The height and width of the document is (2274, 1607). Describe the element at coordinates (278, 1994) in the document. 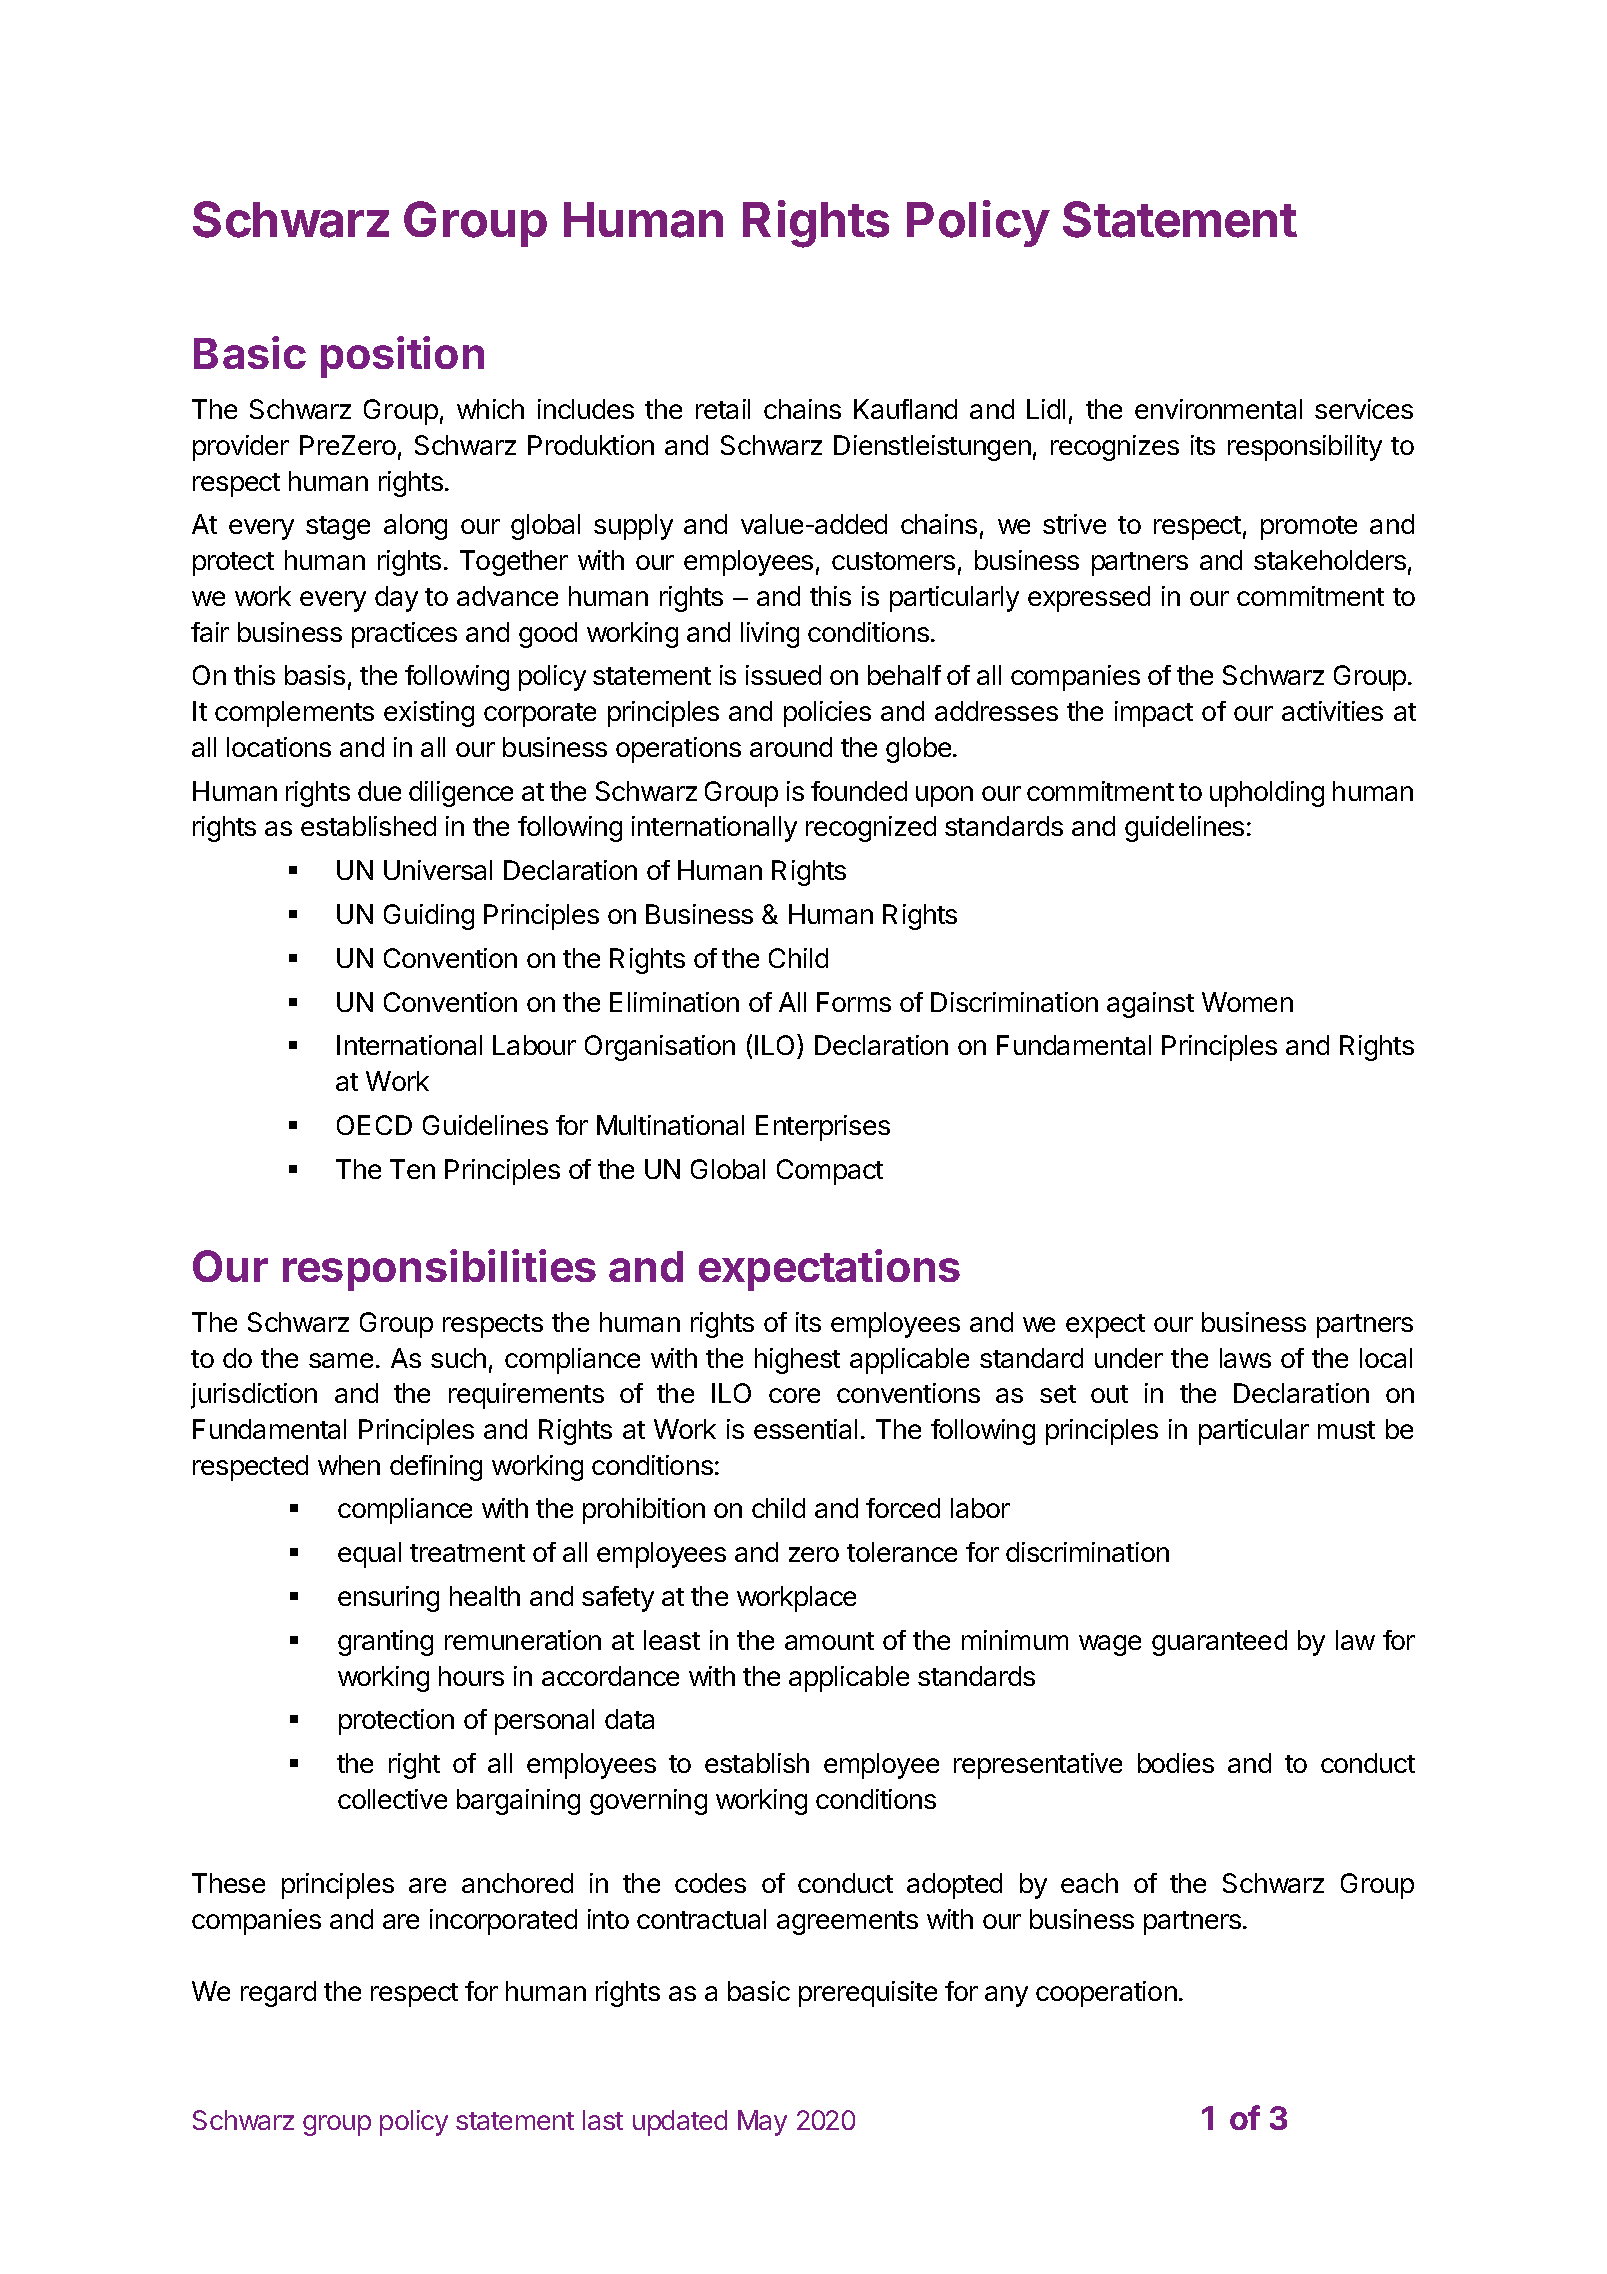

I see `regard` at that location.
